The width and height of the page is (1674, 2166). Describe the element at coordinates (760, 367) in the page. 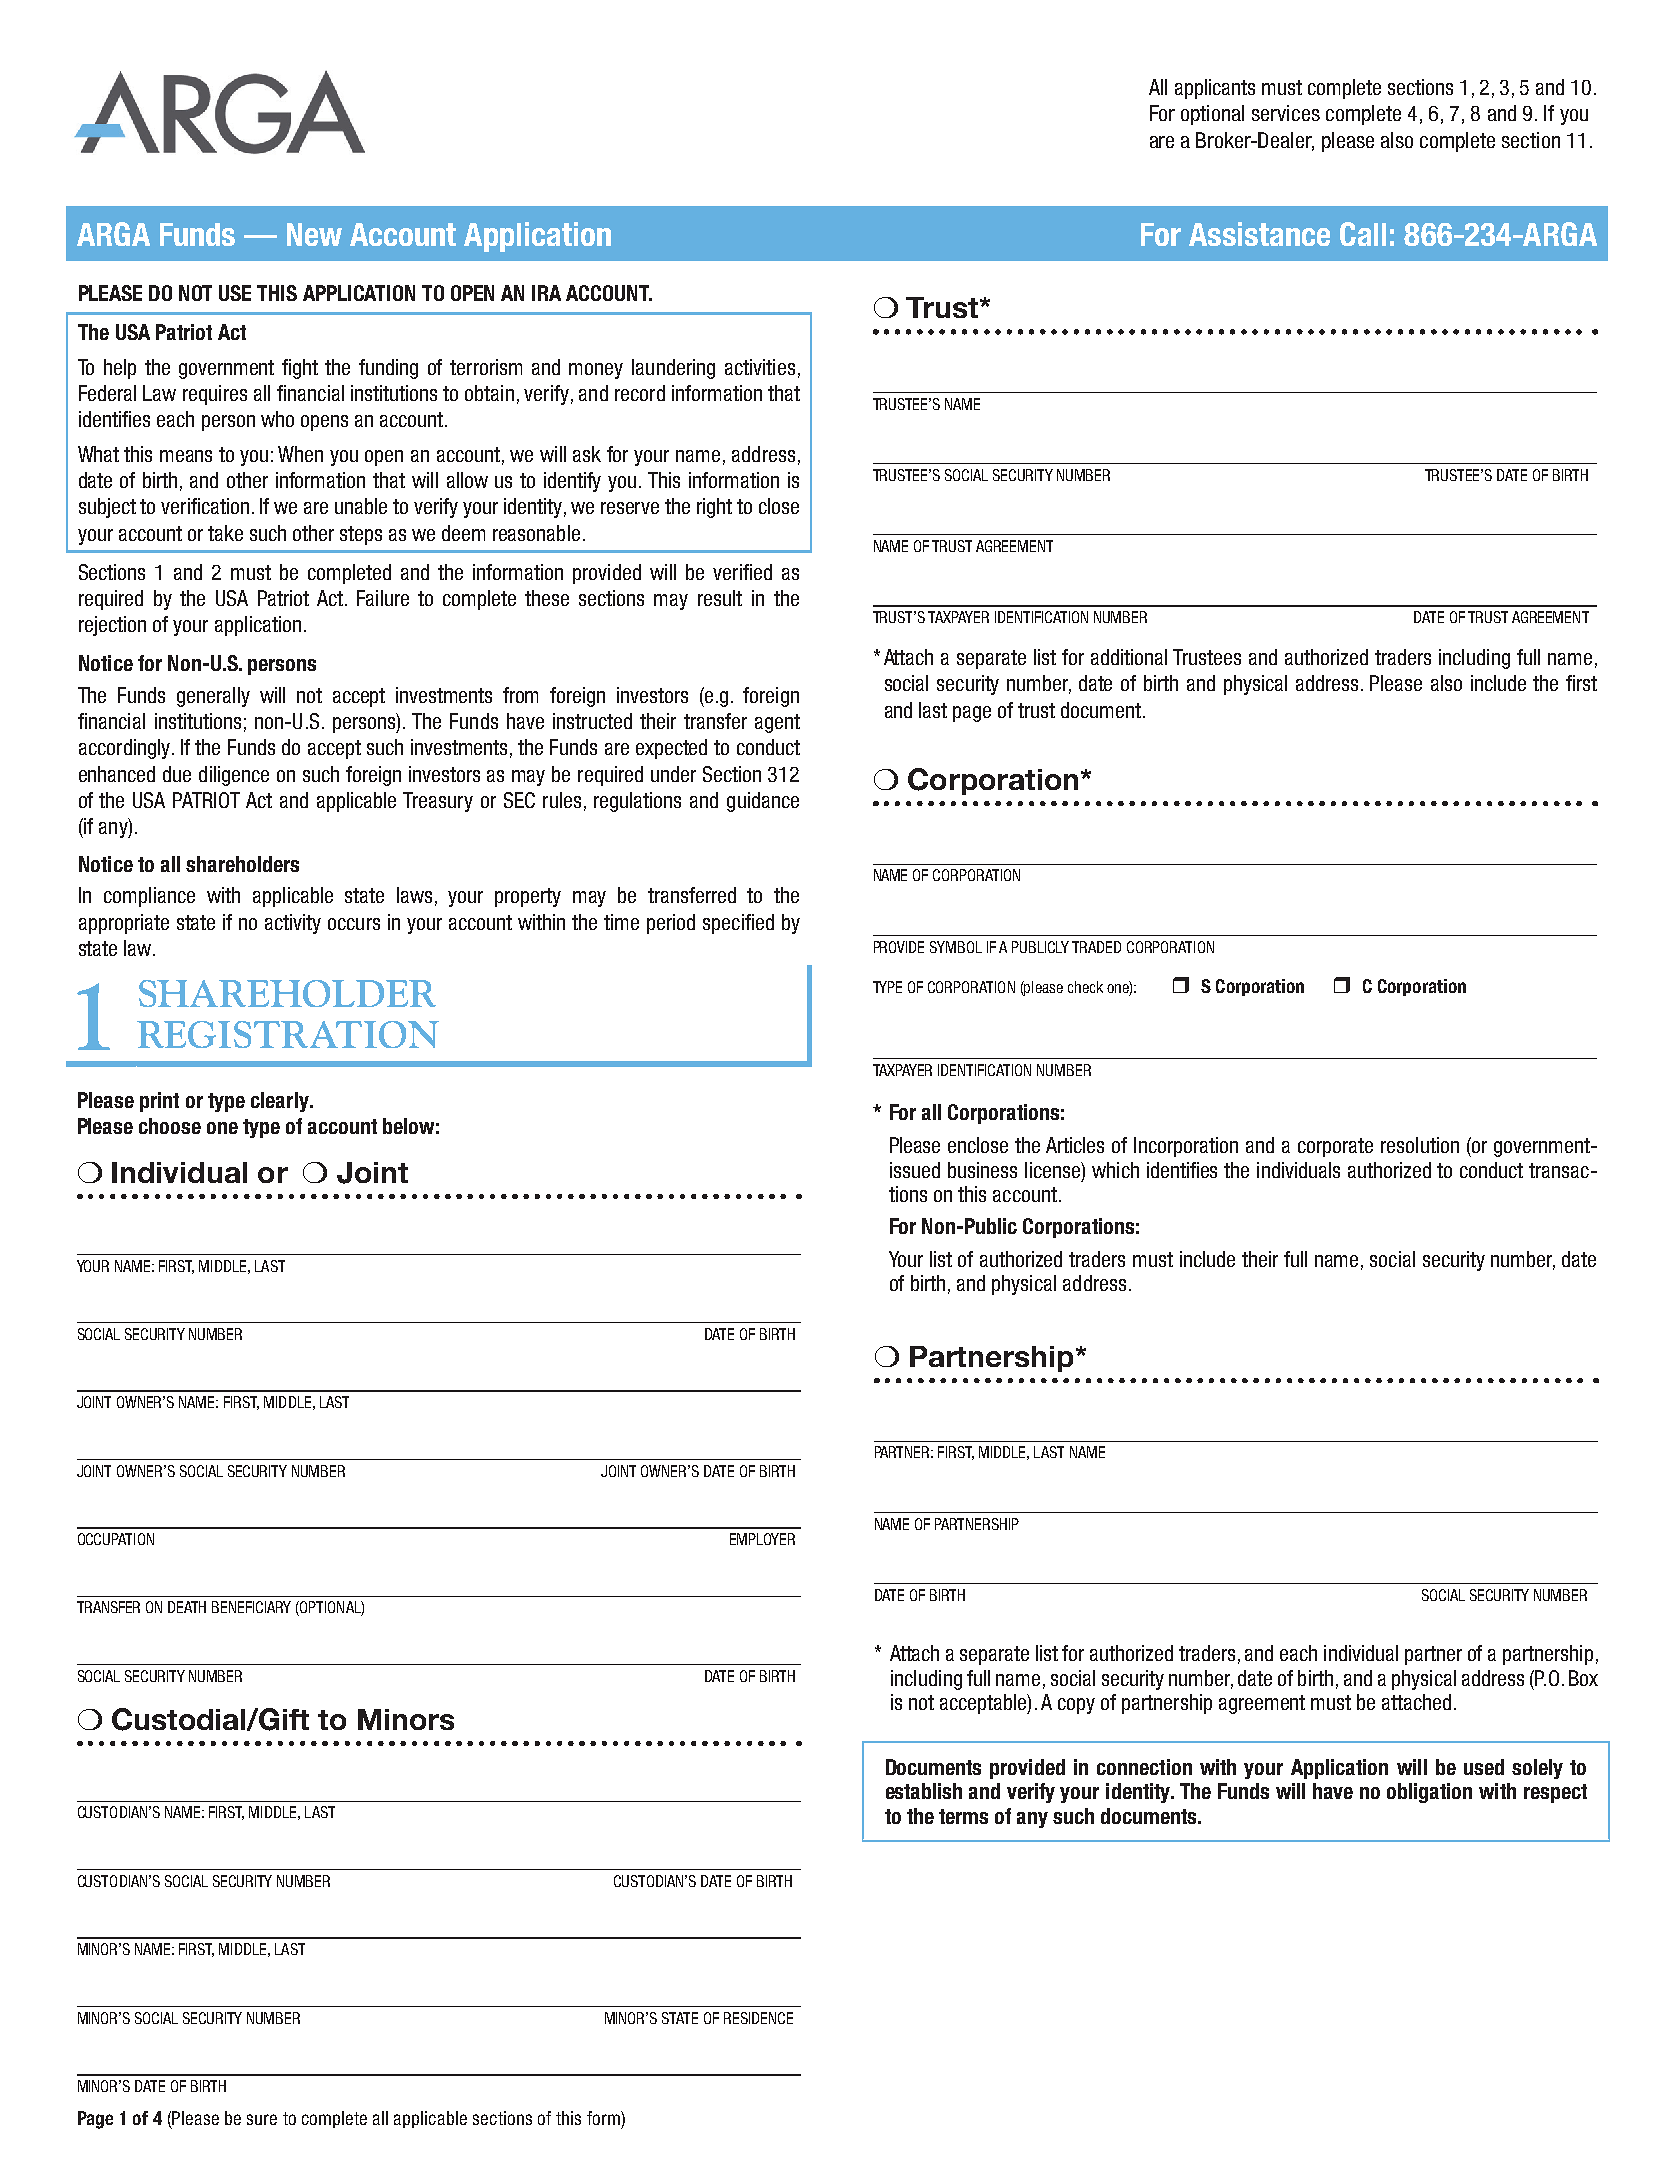

I see `activities` at that location.
